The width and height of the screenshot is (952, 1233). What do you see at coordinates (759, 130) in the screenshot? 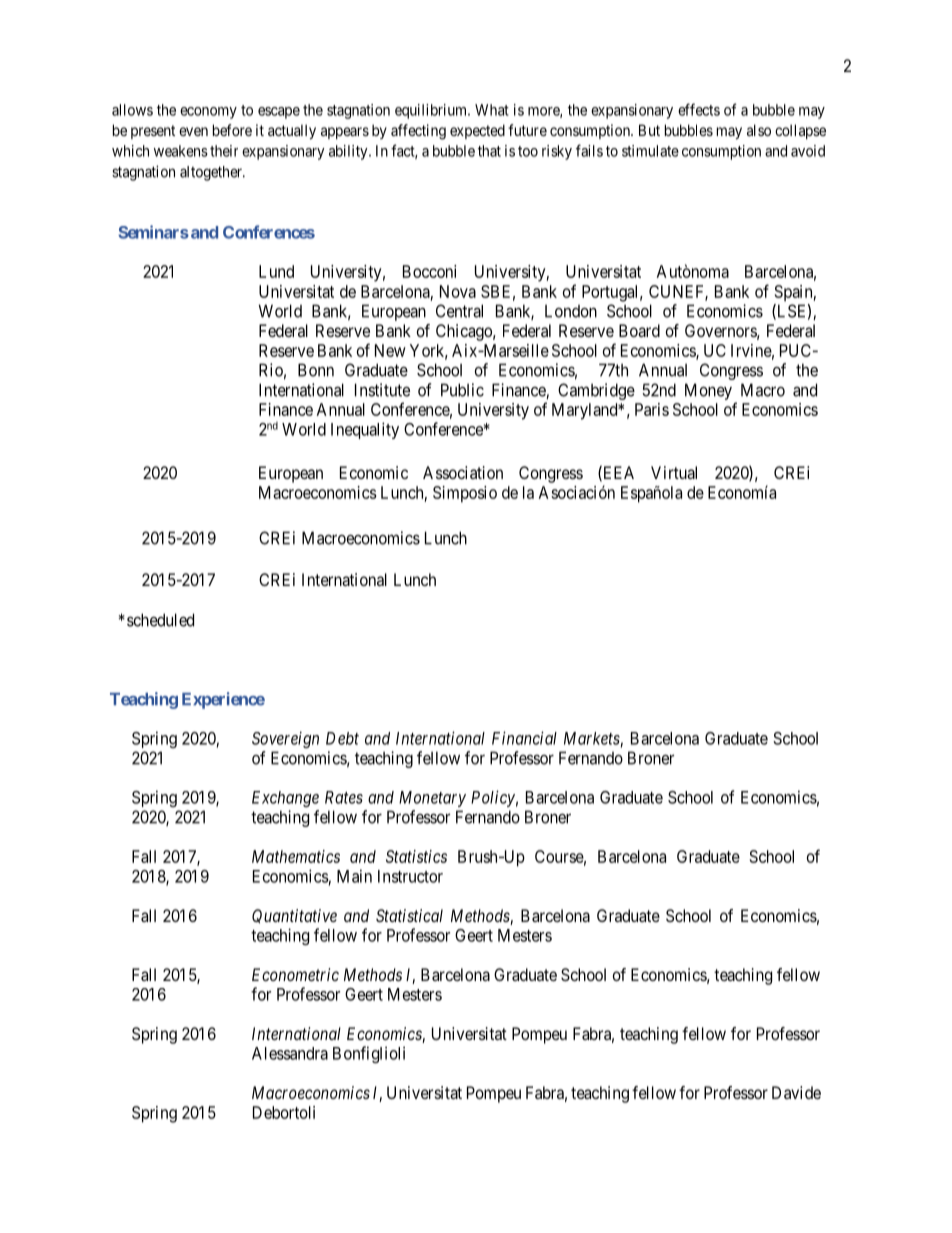
I see `also` at bounding box center [759, 130].
